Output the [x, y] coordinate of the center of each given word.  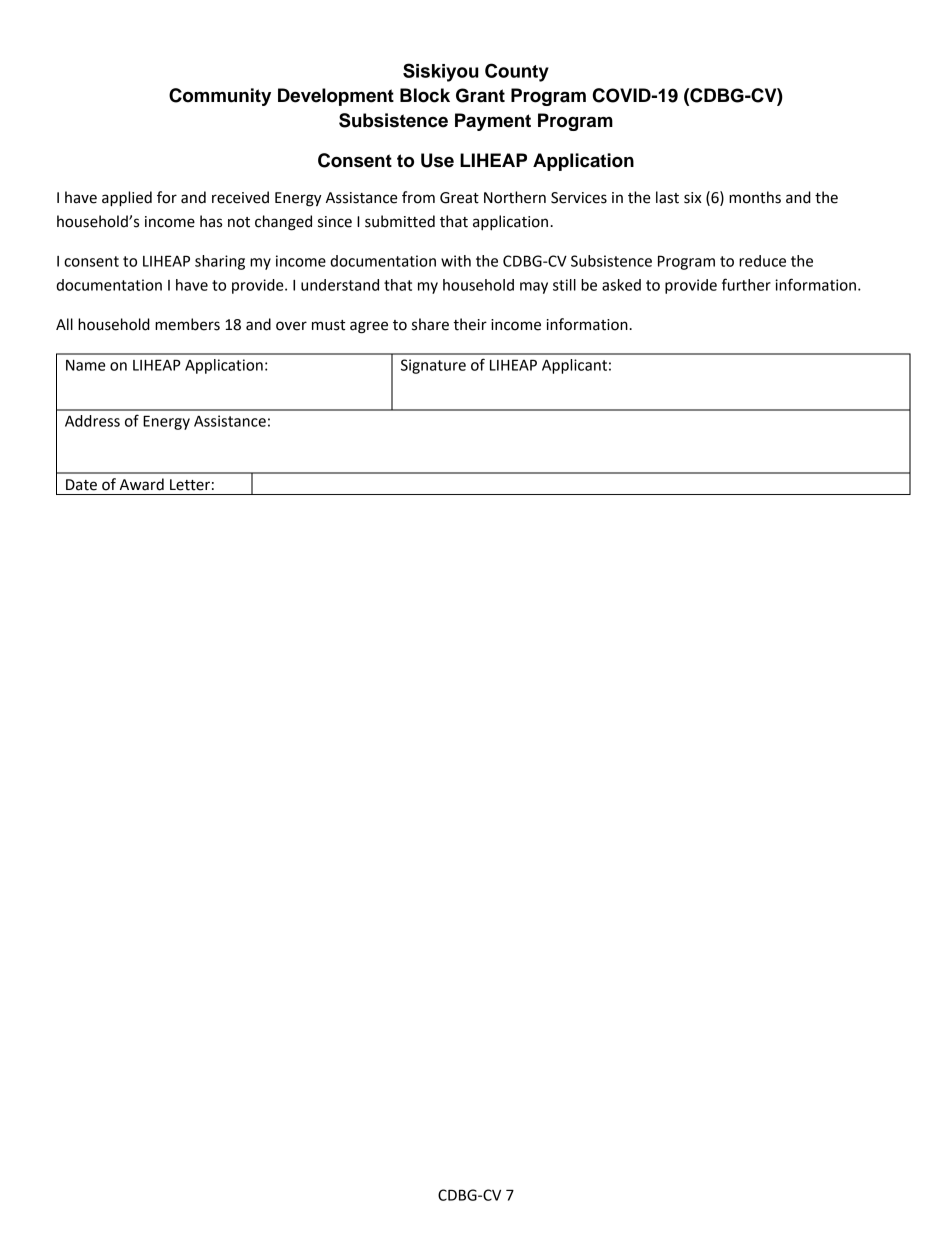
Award [142, 484]
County [517, 72]
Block [425, 95]
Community [220, 97]
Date [81, 485]
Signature [433, 366]
